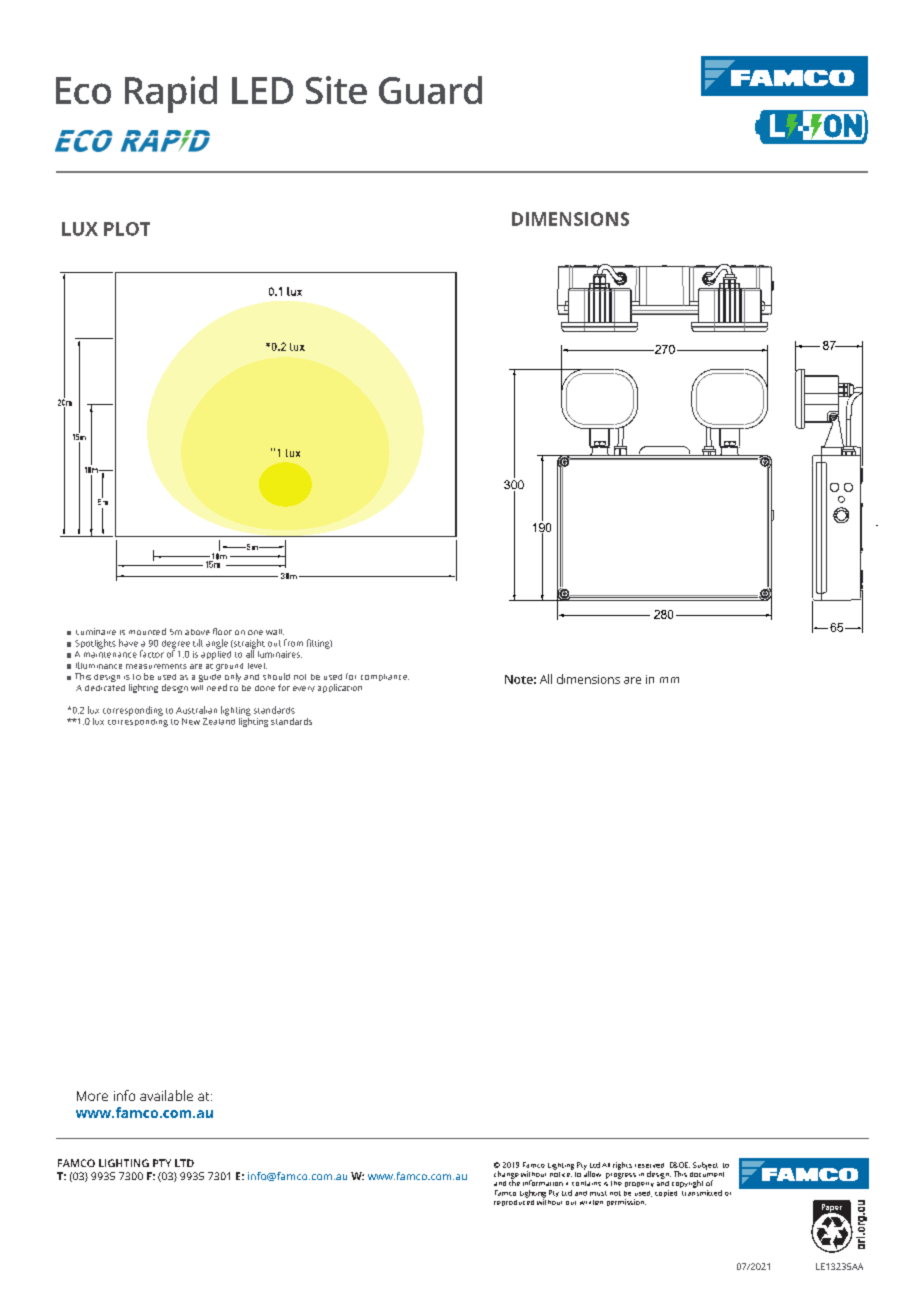 The height and width of the screenshot is (1308, 924). Describe the element at coordinates (191, 721) in the screenshot. I see `New` at that location.
